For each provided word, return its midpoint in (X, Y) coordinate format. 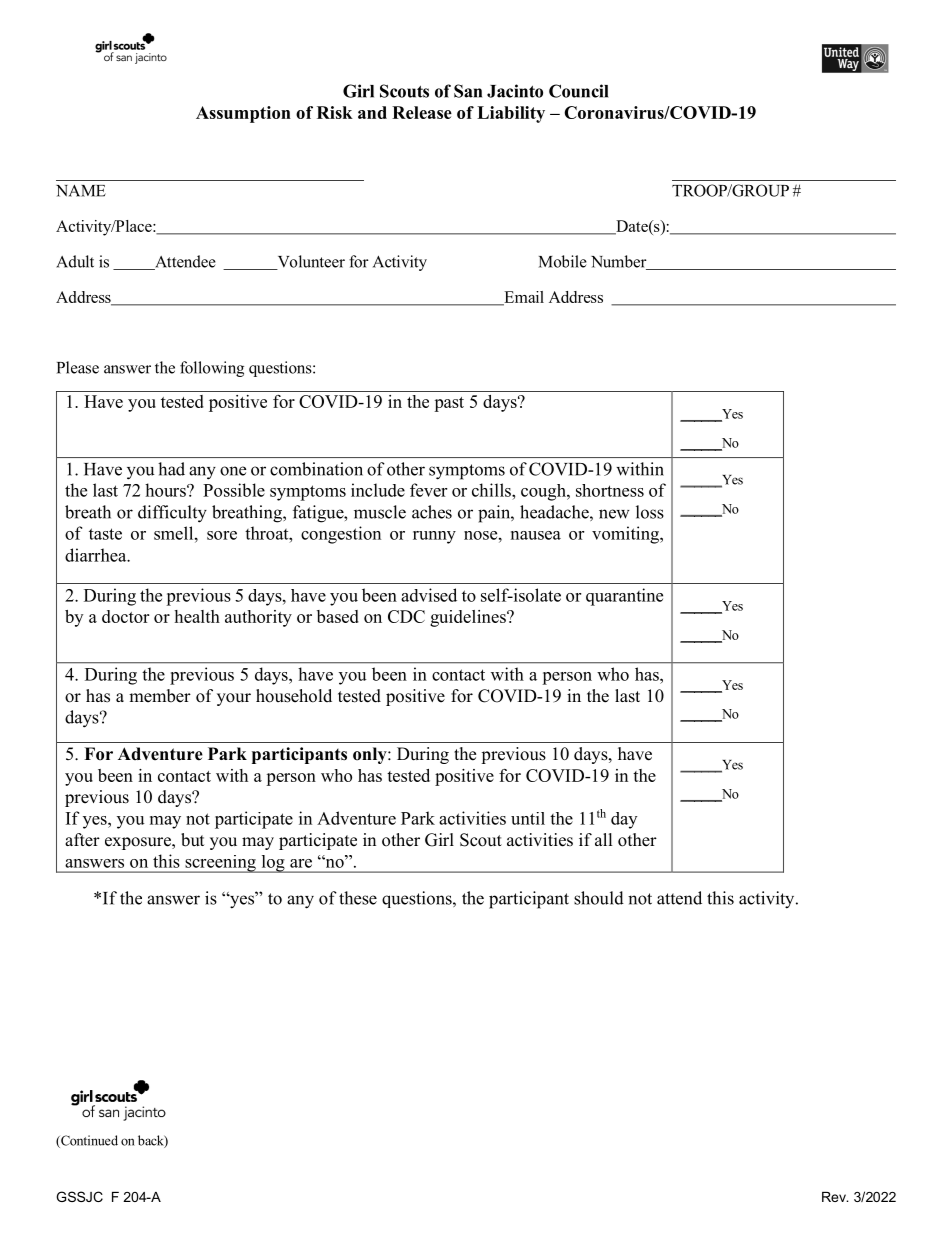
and (372, 112)
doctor (125, 616)
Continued (88, 1141)
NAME (81, 191)
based (338, 616)
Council (578, 91)
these (358, 898)
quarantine (624, 597)
